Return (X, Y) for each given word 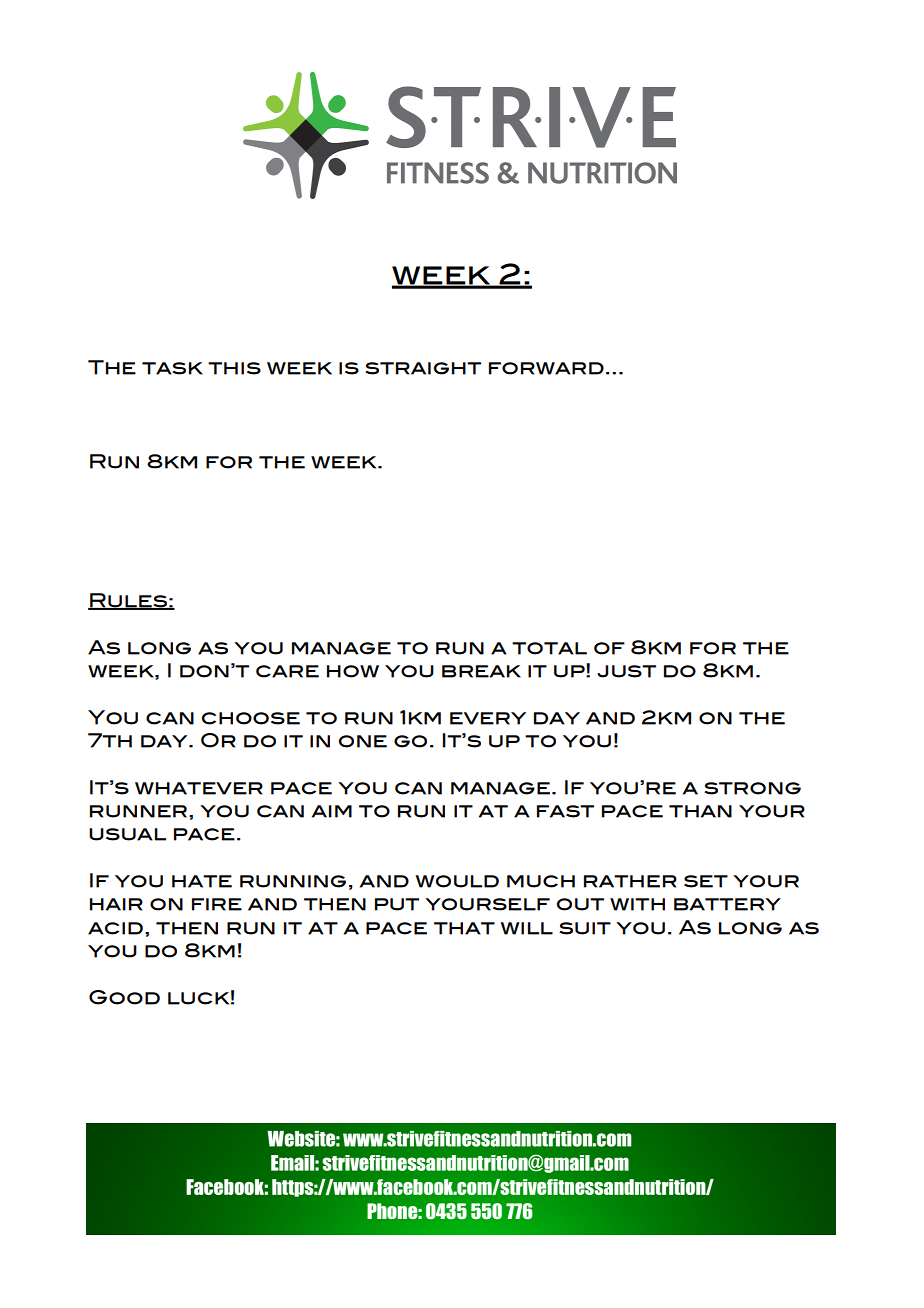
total (549, 648)
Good (124, 997)
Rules (128, 601)
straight (423, 368)
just (626, 671)
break (481, 671)
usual (127, 834)
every (488, 718)
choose (251, 718)
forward (546, 368)
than (700, 811)
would (457, 881)
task (172, 368)
